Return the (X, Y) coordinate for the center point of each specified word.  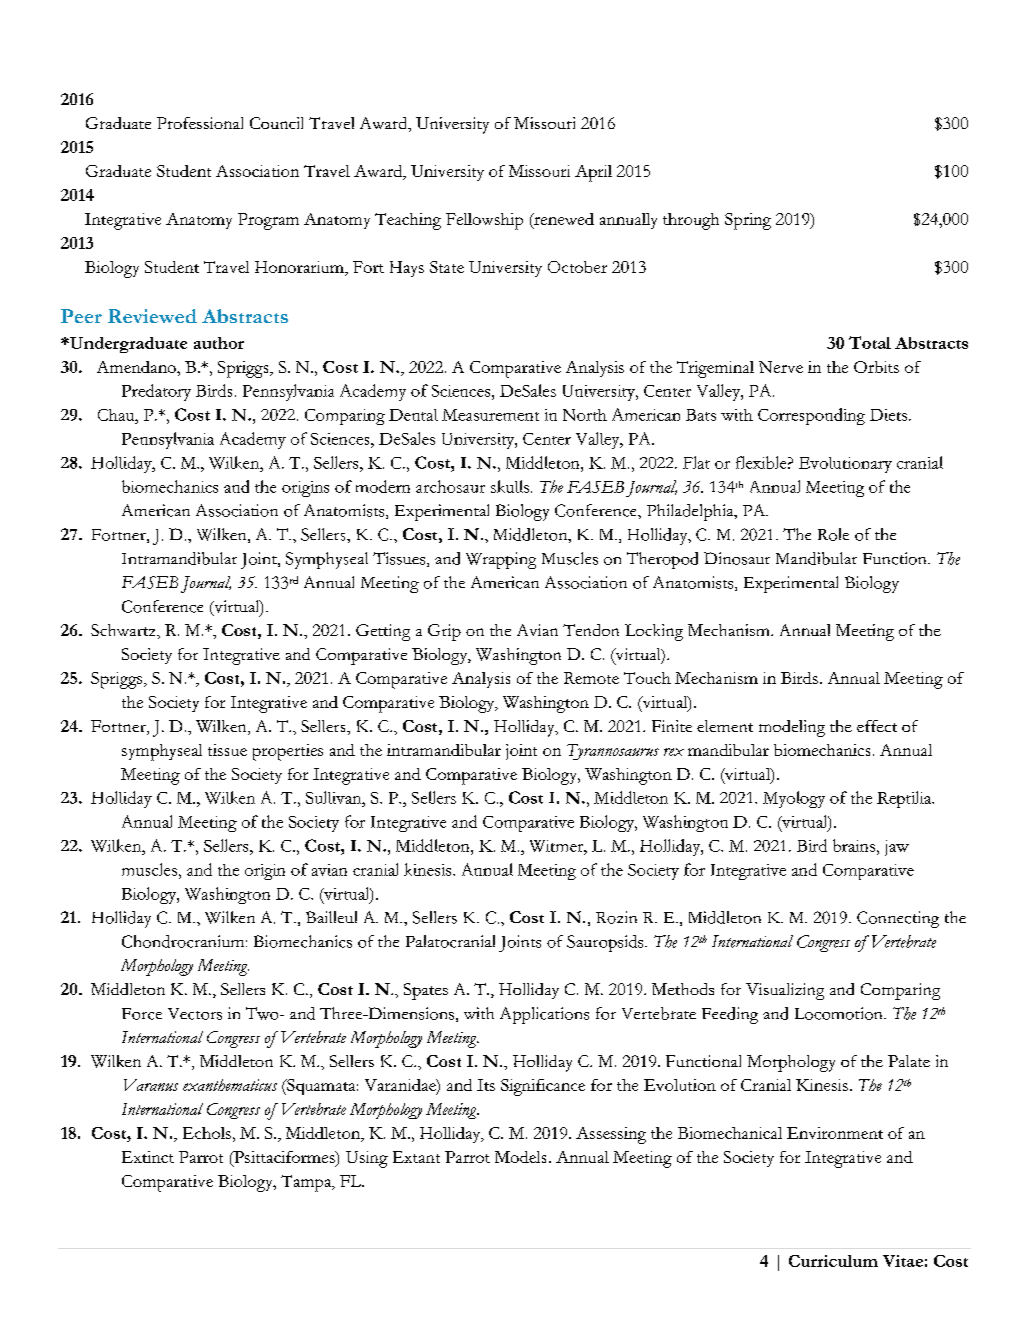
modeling (792, 728)
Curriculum (833, 1261)
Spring (748, 221)
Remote (591, 678)
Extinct (148, 1157)
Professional (200, 123)
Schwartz (124, 630)
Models (520, 1157)
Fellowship (484, 221)
